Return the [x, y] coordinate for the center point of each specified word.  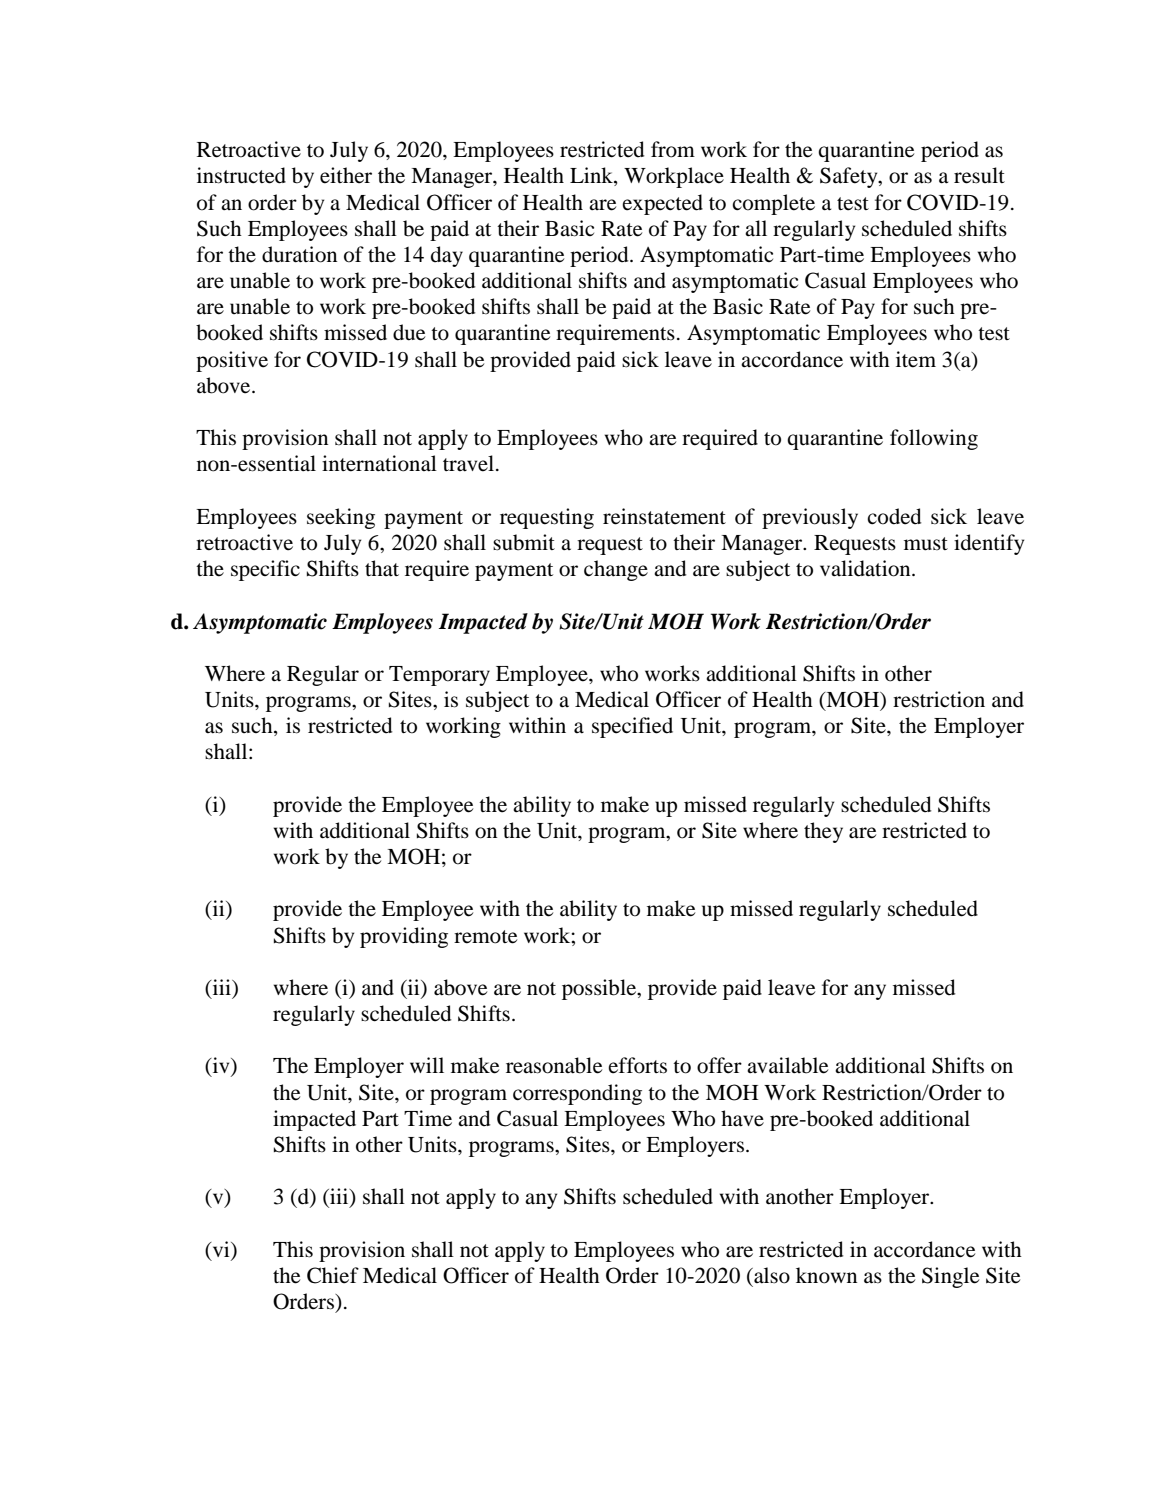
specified [632, 727]
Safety [850, 177]
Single [950, 1277]
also [771, 1275]
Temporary [439, 676]
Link [592, 176]
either [346, 175]
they [823, 832]
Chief [333, 1275]
